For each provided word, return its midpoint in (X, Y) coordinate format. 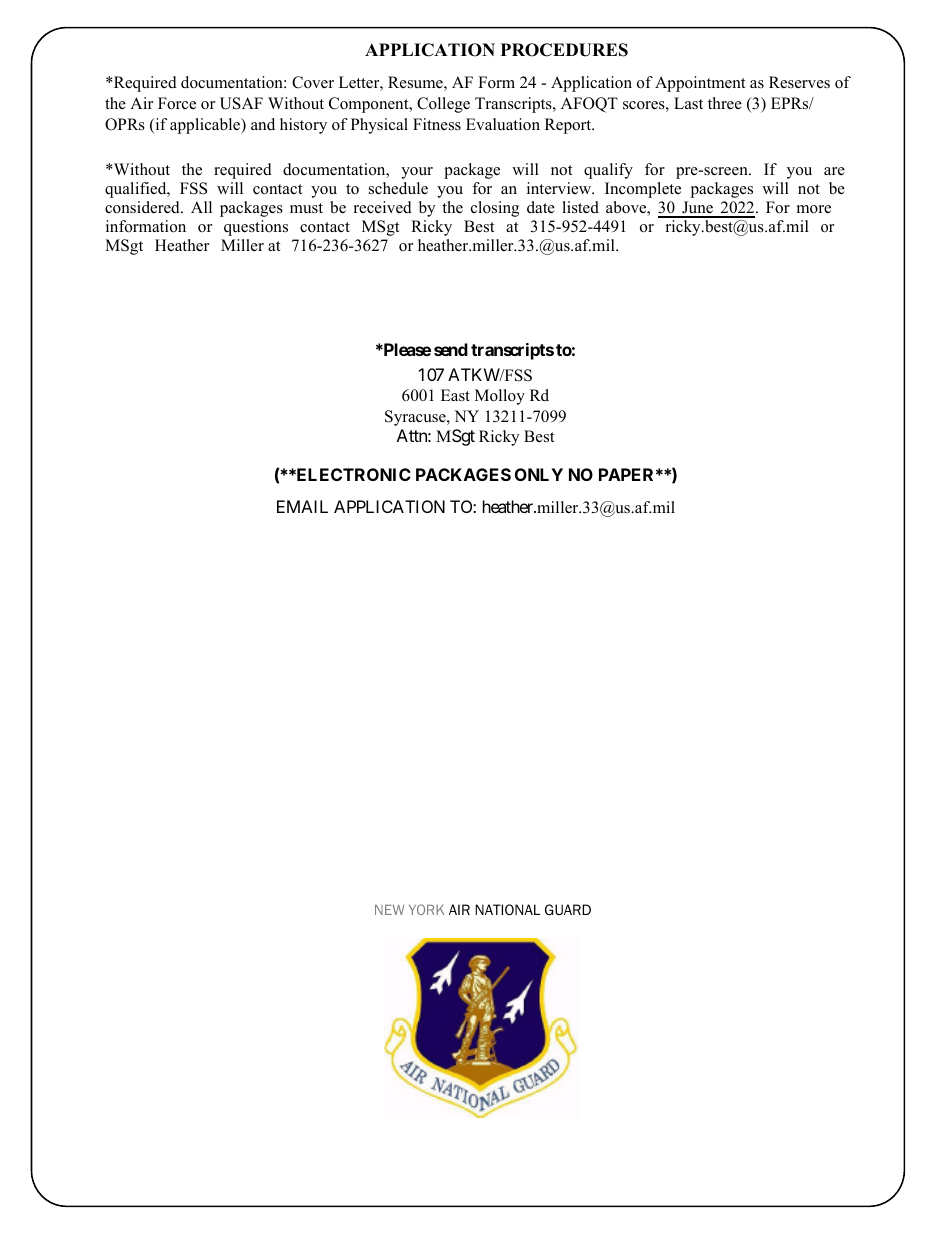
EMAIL (302, 506)
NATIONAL (507, 909)
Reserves (799, 82)
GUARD (568, 909)
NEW (389, 910)
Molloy (500, 397)
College (443, 105)
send (451, 349)
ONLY (539, 474)
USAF (241, 103)
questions (256, 228)
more (814, 209)
